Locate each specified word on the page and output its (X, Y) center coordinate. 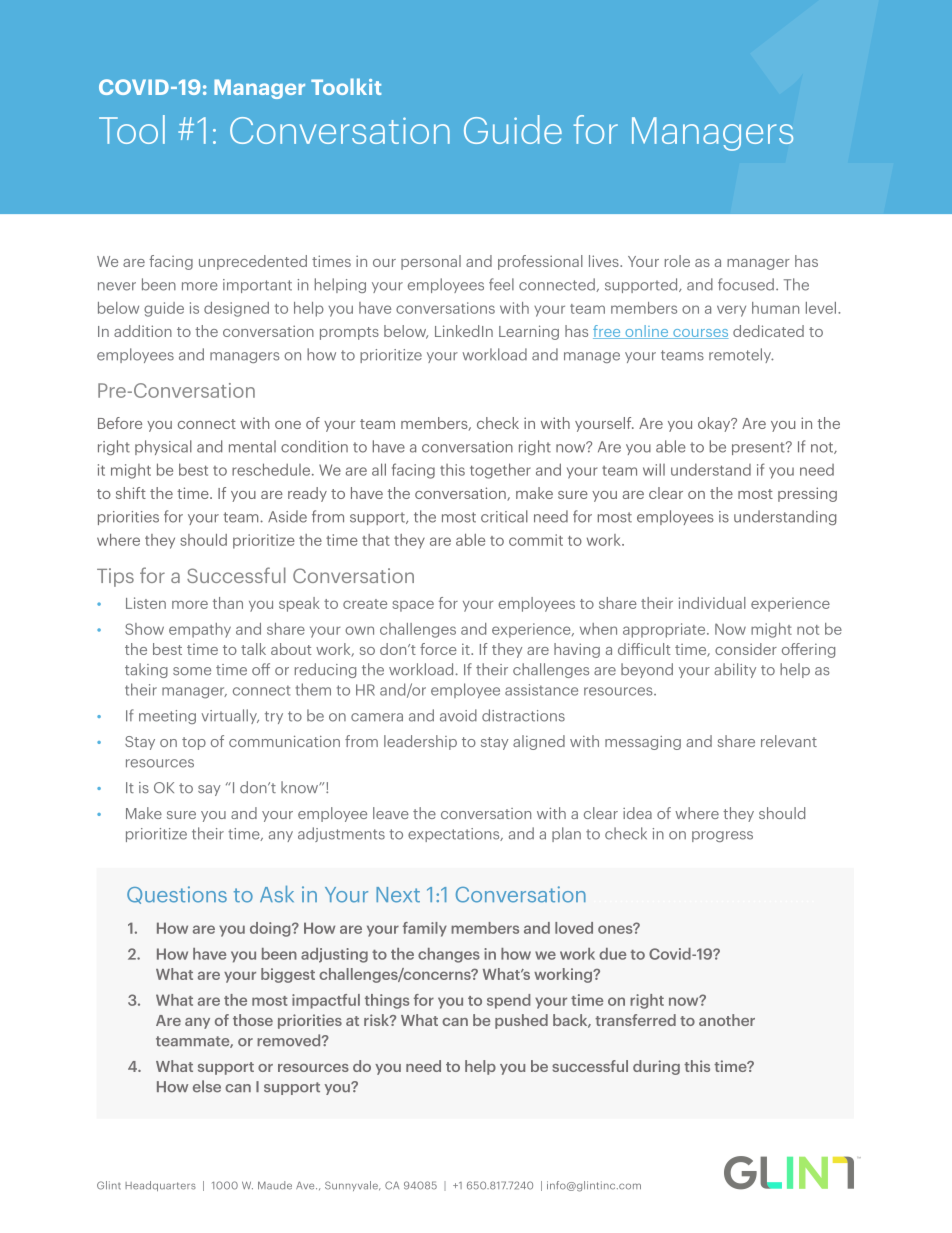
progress (722, 836)
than (228, 603)
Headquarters (160, 1186)
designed (236, 309)
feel (501, 284)
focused (746, 284)
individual (712, 603)
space (413, 606)
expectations (455, 835)
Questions (177, 895)
